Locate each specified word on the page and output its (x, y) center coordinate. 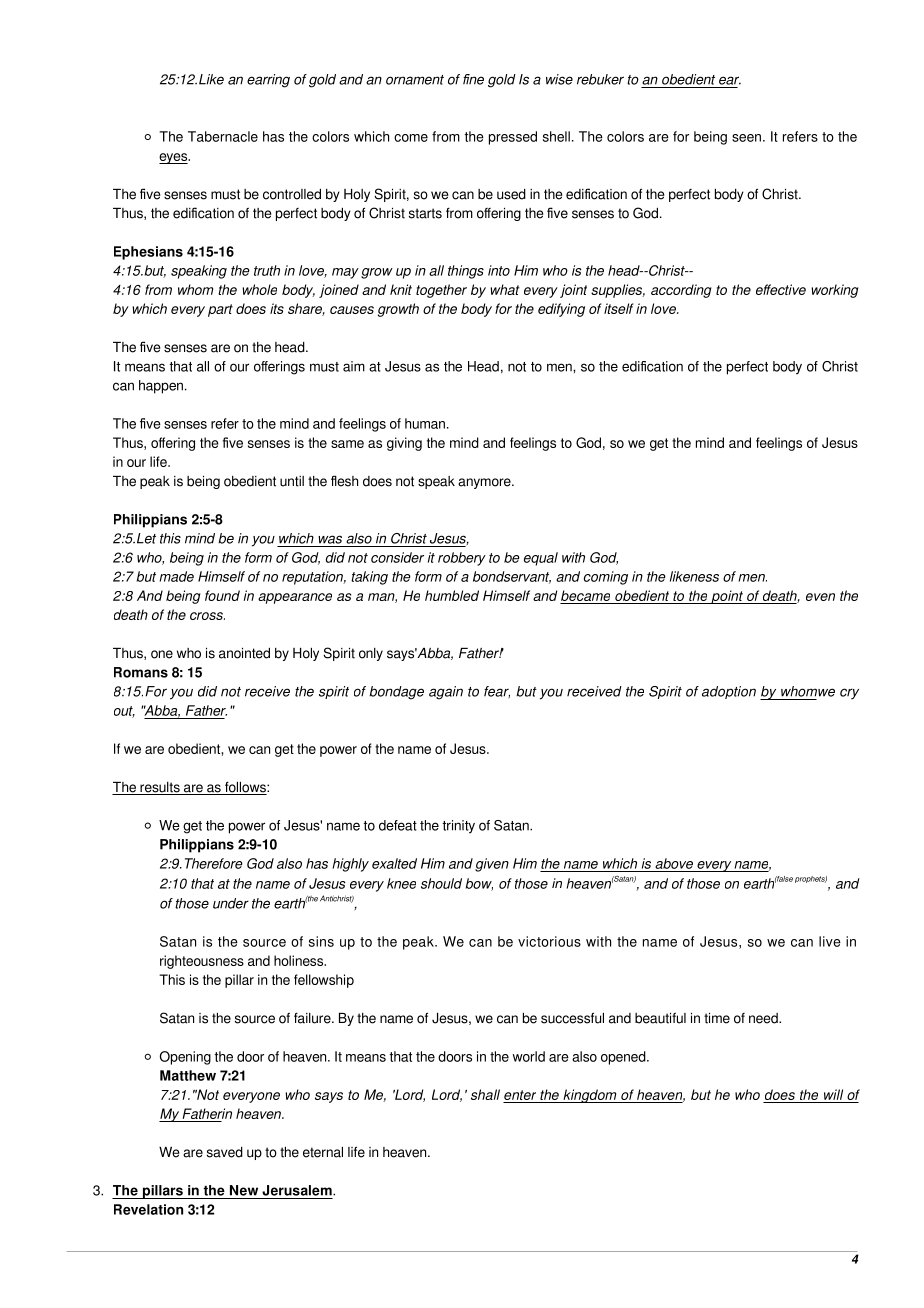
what (505, 289)
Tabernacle (223, 136)
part (220, 310)
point (727, 597)
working (835, 291)
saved (225, 1152)
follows (245, 788)
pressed (513, 138)
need (764, 1018)
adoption (729, 692)
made (176, 576)
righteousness (202, 962)
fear (497, 692)
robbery (462, 559)
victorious (549, 941)
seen (746, 138)
